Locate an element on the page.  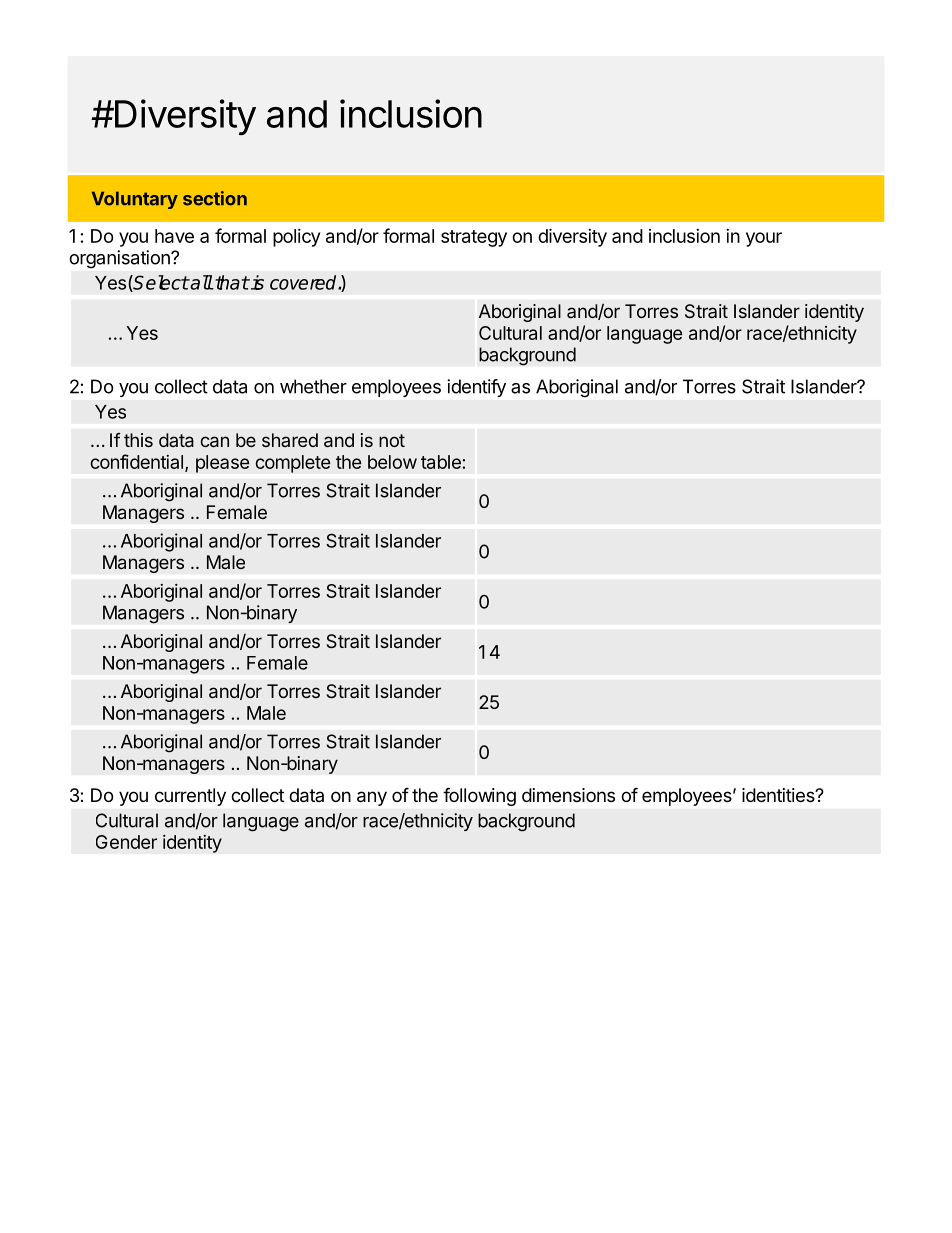
please is located at coordinates (223, 464).
